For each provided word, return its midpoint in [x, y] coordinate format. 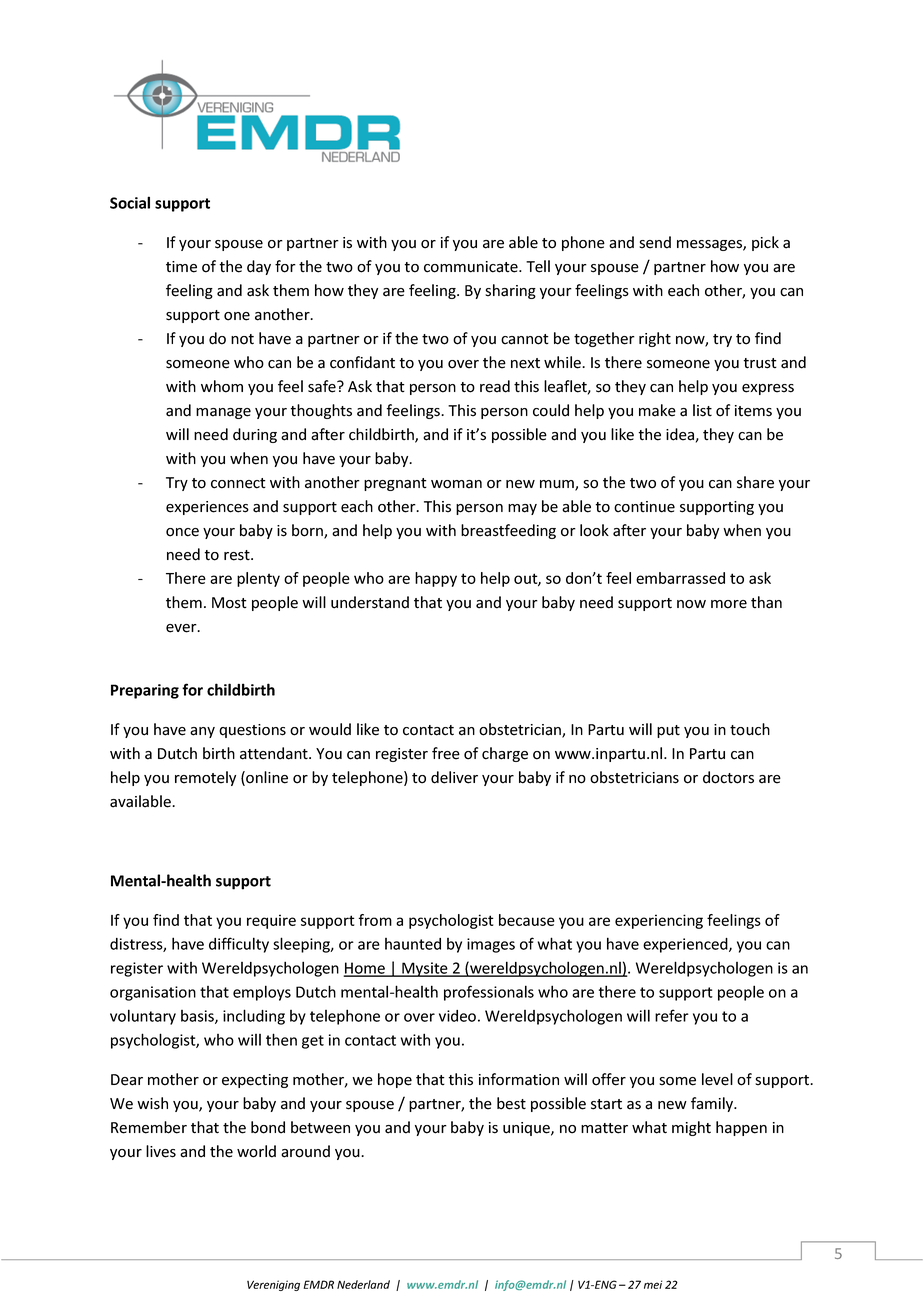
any [202, 732]
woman [456, 484]
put [668, 731]
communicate [472, 267]
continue [644, 507]
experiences [207, 508]
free [446, 753]
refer [672, 1015]
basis [198, 1017]
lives [161, 1151]
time [181, 267]
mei [653, 1284]
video [457, 1016]
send [655, 242]
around [305, 1151]
